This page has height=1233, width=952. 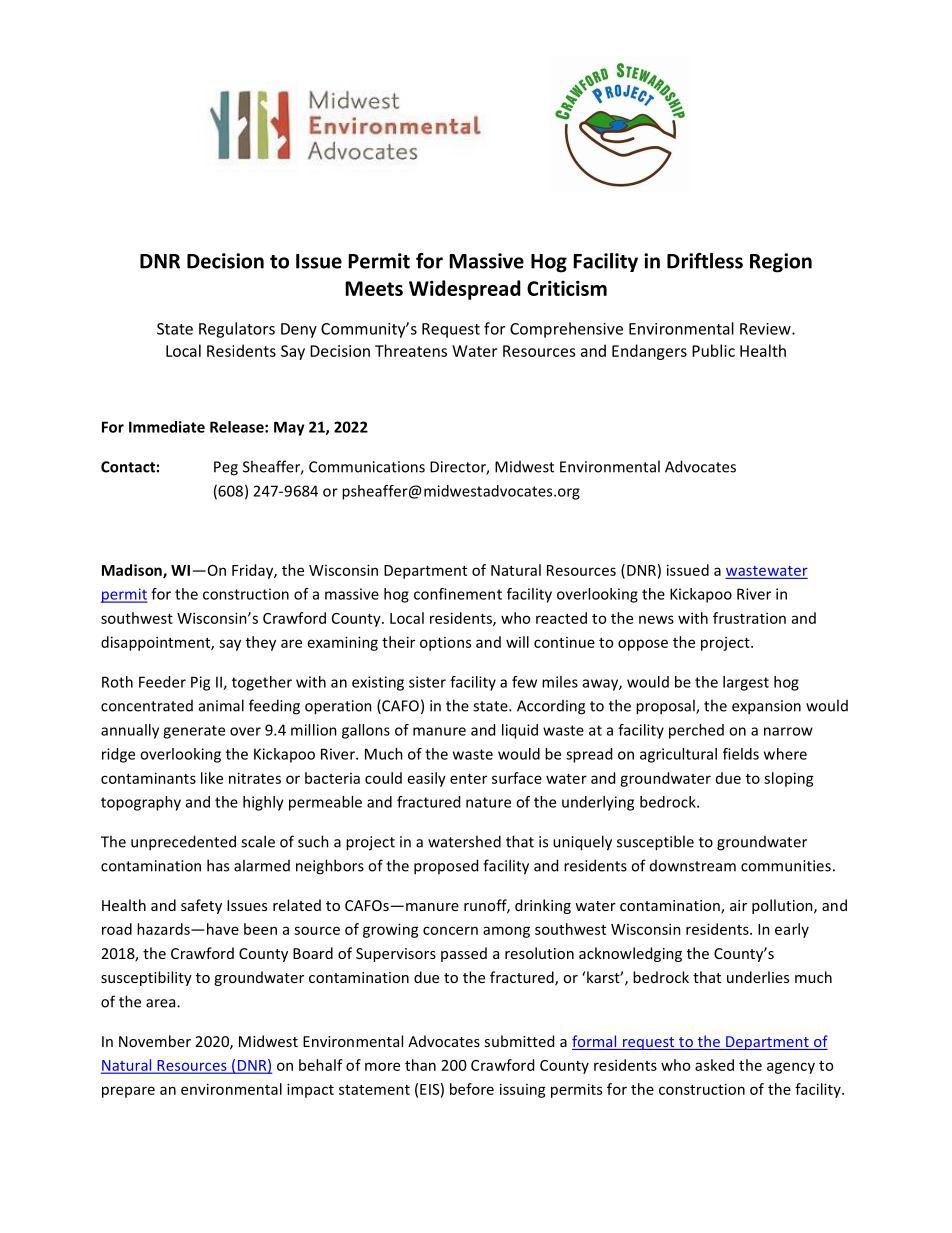 I want to click on sister, so click(x=427, y=682).
